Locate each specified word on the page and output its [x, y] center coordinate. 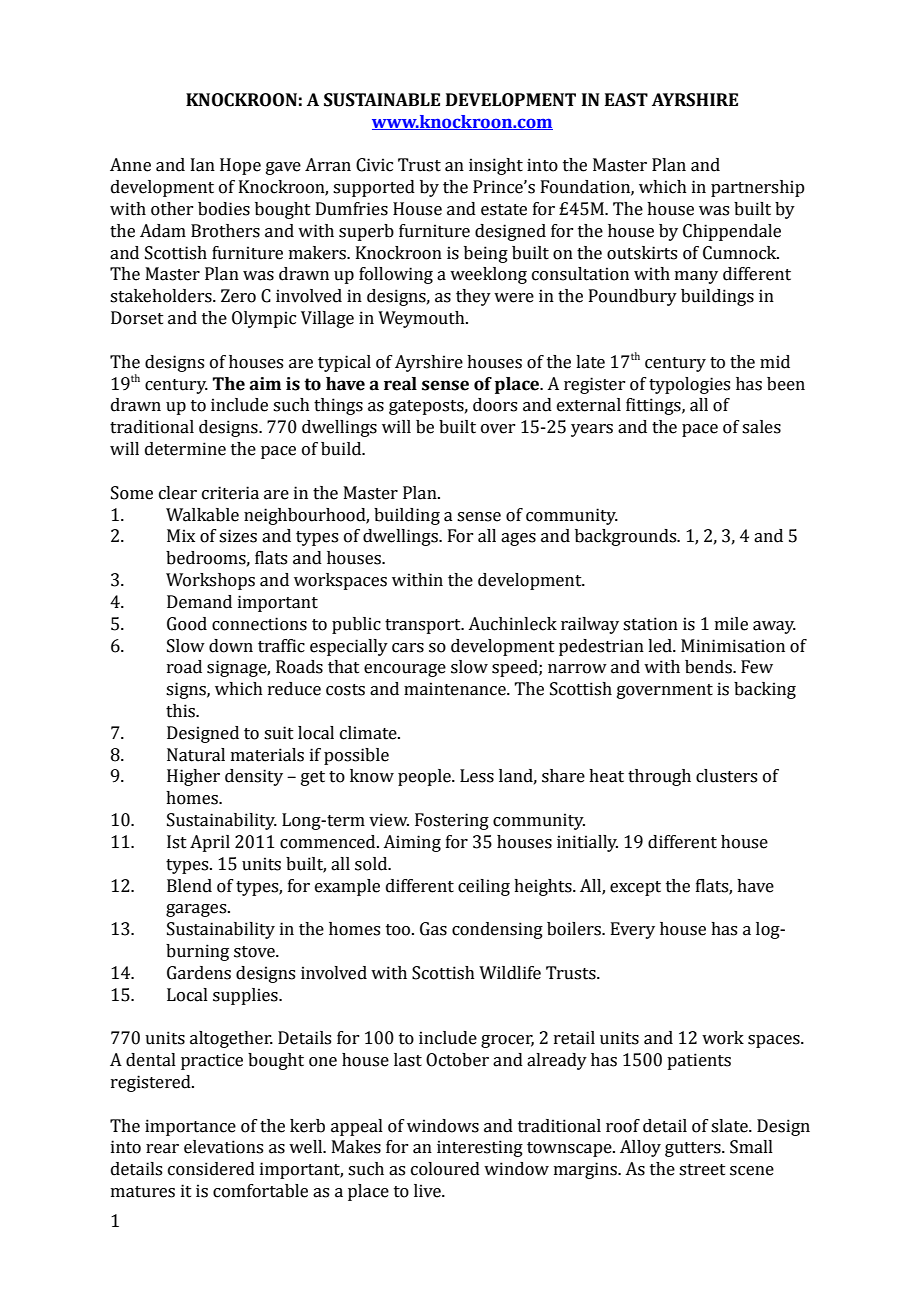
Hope [240, 166]
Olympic [264, 319]
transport [424, 626]
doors [495, 405]
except [635, 888]
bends [709, 667]
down [231, 646]
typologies [689, 385]
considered [211, 1169]
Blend [189, 886]
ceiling [484, 887]
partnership [758, 188]
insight [496, 166]
